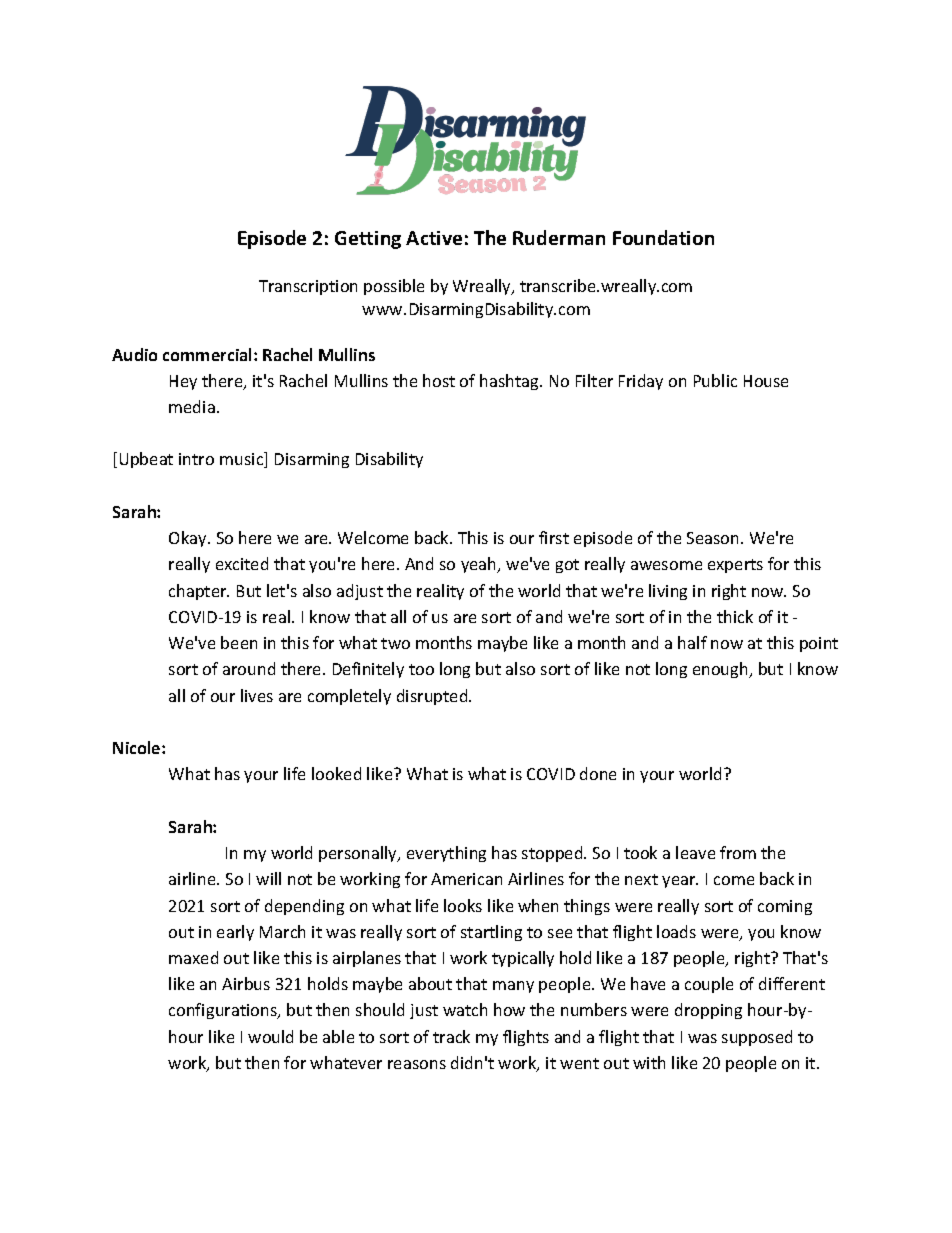 This screenshot has height=1233, width=952. I want to click on excited, so click(242, 563).
